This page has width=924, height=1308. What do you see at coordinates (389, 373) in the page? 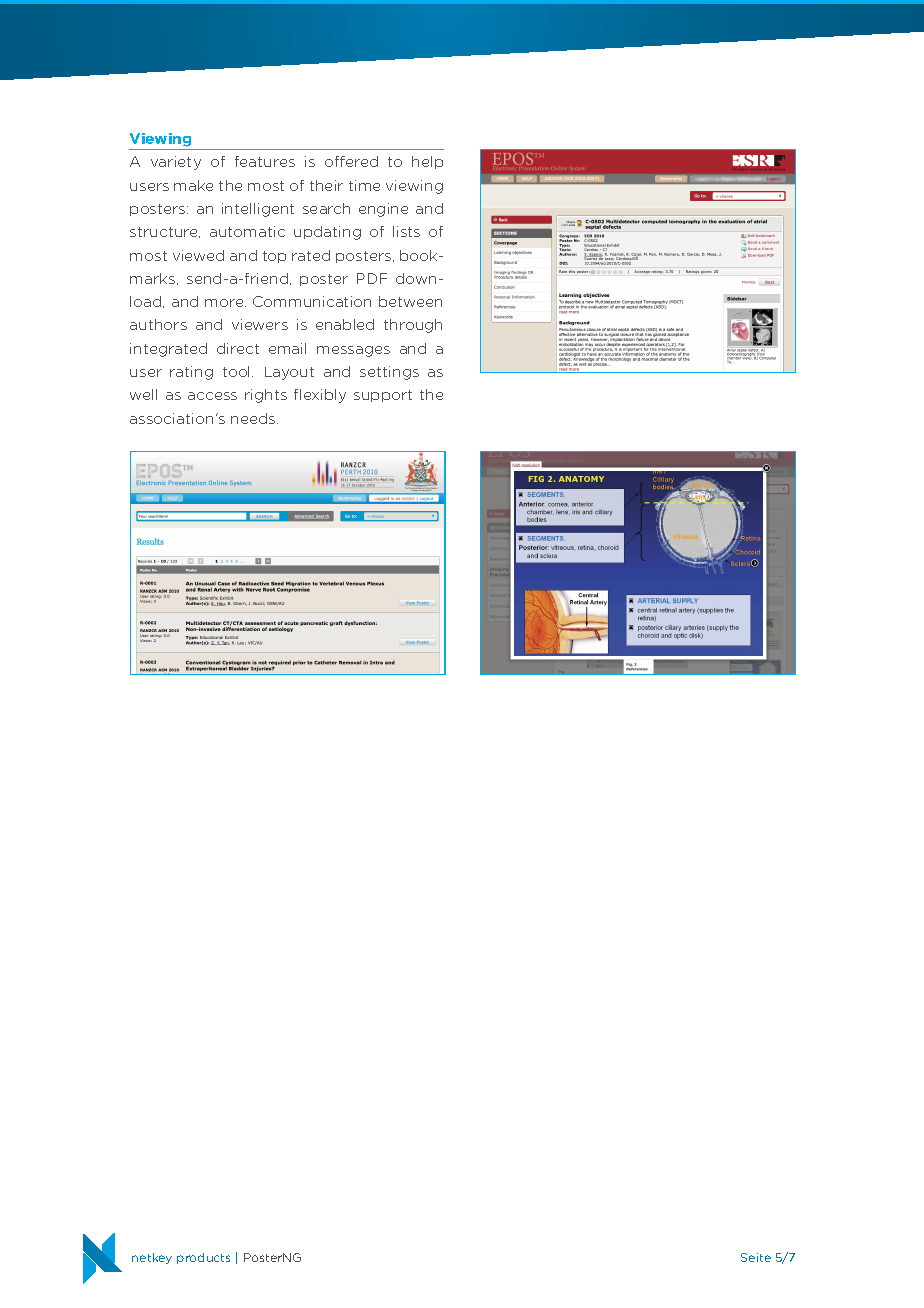
I see `settings` at bounding box center [389, 373].
